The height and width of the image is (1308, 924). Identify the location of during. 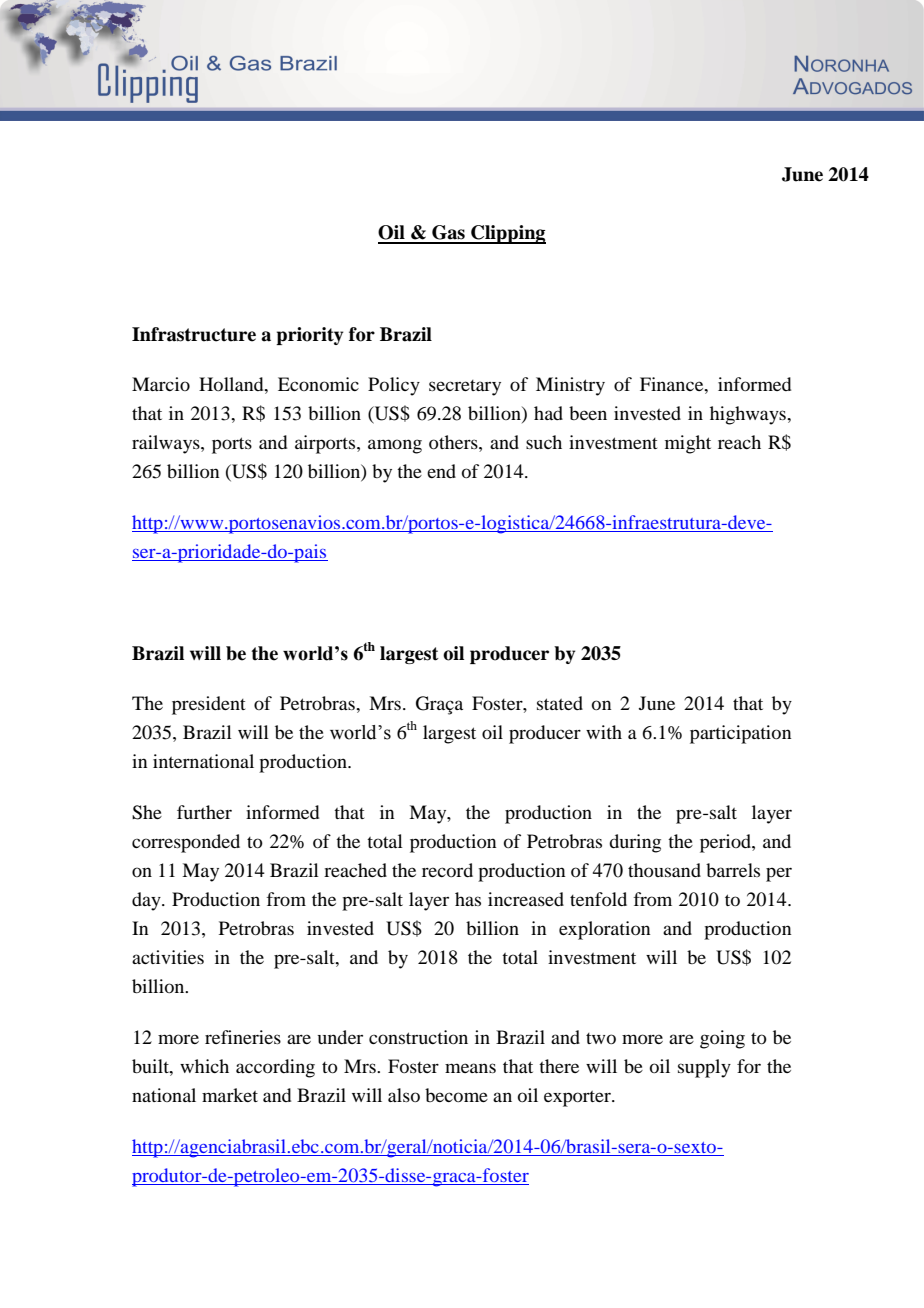
(635, 843).
